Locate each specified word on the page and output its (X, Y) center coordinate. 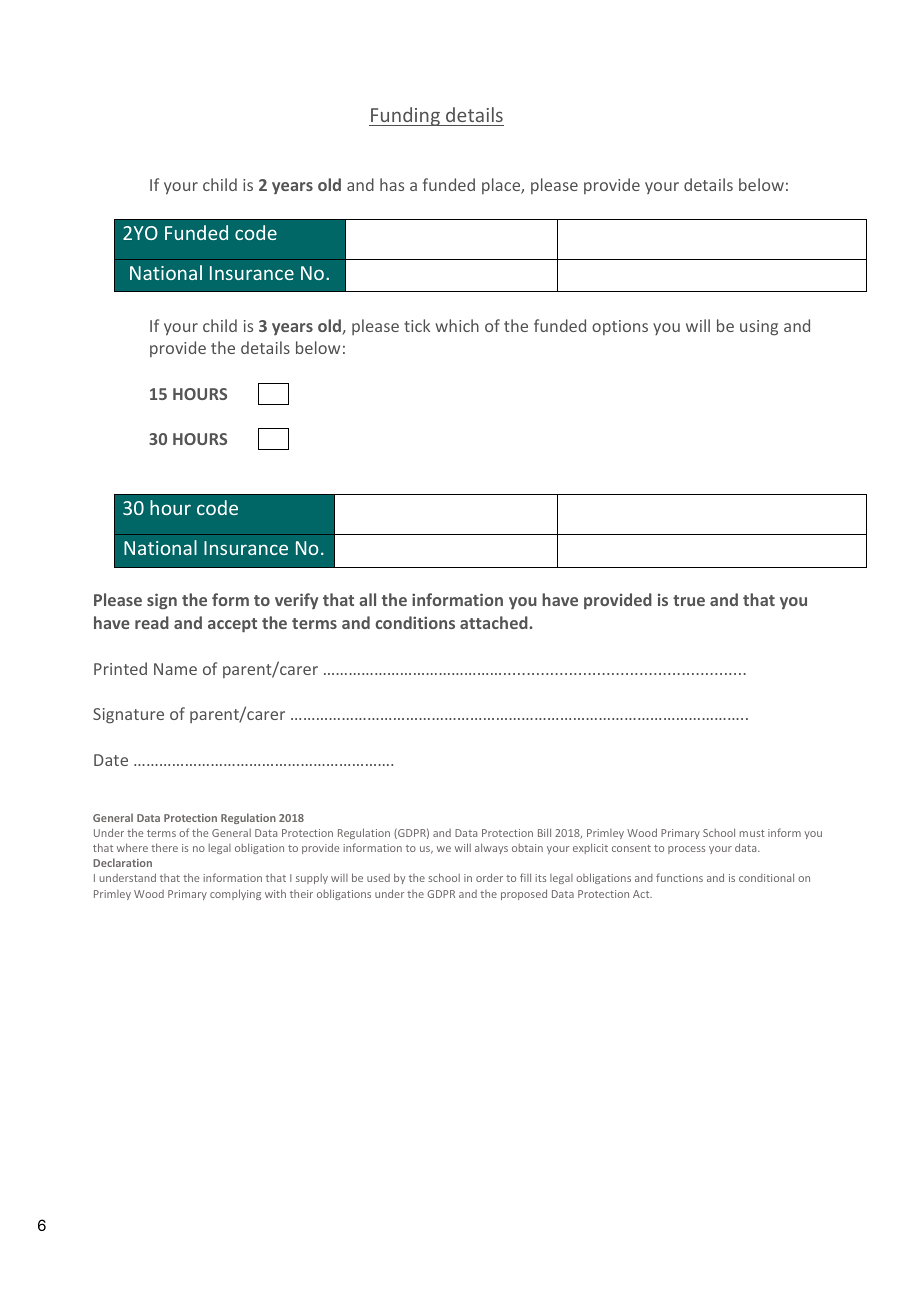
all (367, 599)
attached (495, 622)
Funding (405, 116)
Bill (544, 832)
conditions (415, 622)
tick (417, 325)
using (759, 328)
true (689, 600)
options (620, 327)
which (457, 325)
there (164, 847)
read (152, 622)
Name (175, 669)
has (392, 184)
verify (296, 601)
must (752, 833)
